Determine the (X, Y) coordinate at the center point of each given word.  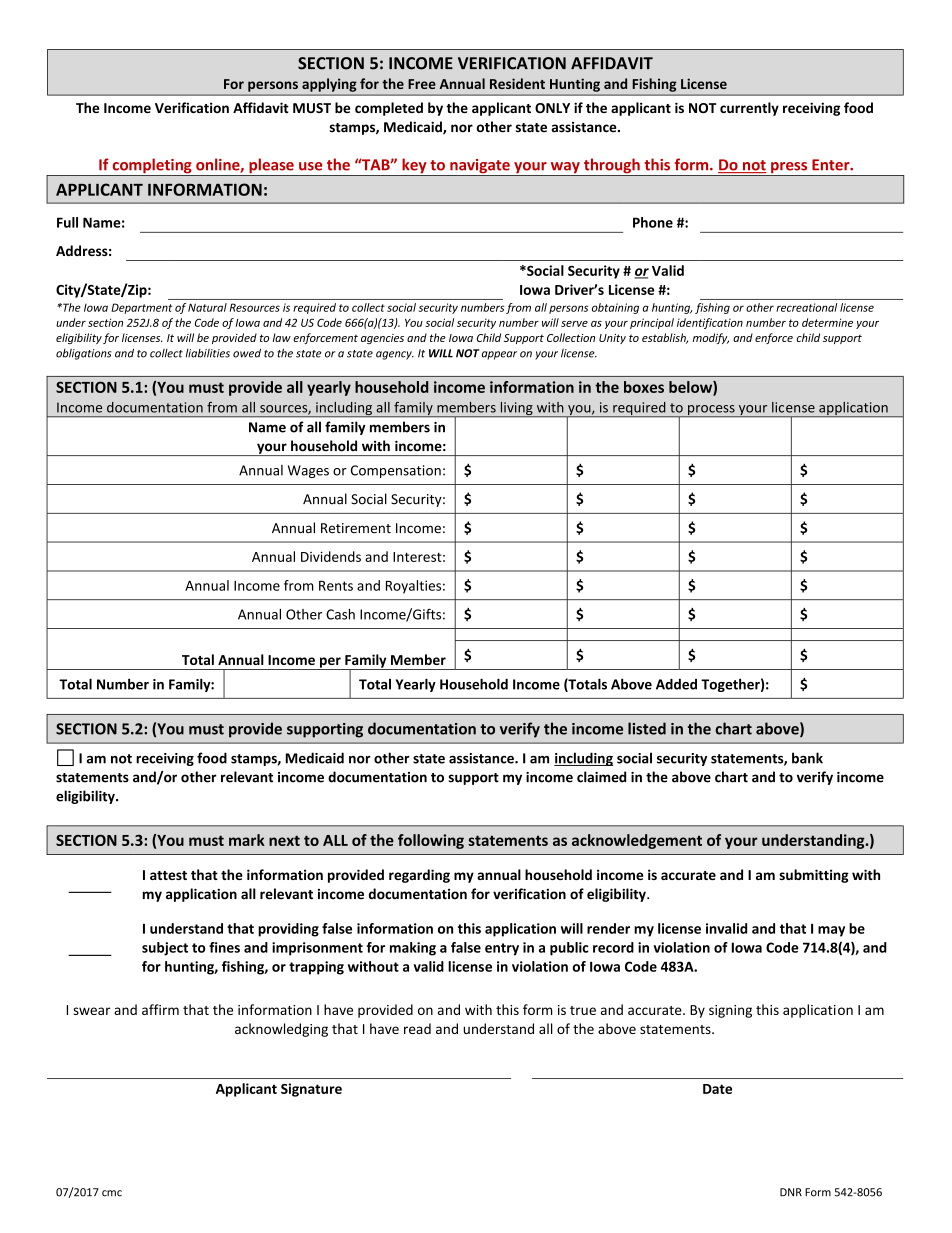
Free (422, 84)
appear (499, 355)
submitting (814, 876)
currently (749, 109)
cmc (112, 1193)
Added (676, 684)
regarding (419, 876)
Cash (340, 614)
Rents (336, 586)
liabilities (208, 353)
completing (152, 167)
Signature (311, 1090)
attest (168, 875)
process (711, 411)
